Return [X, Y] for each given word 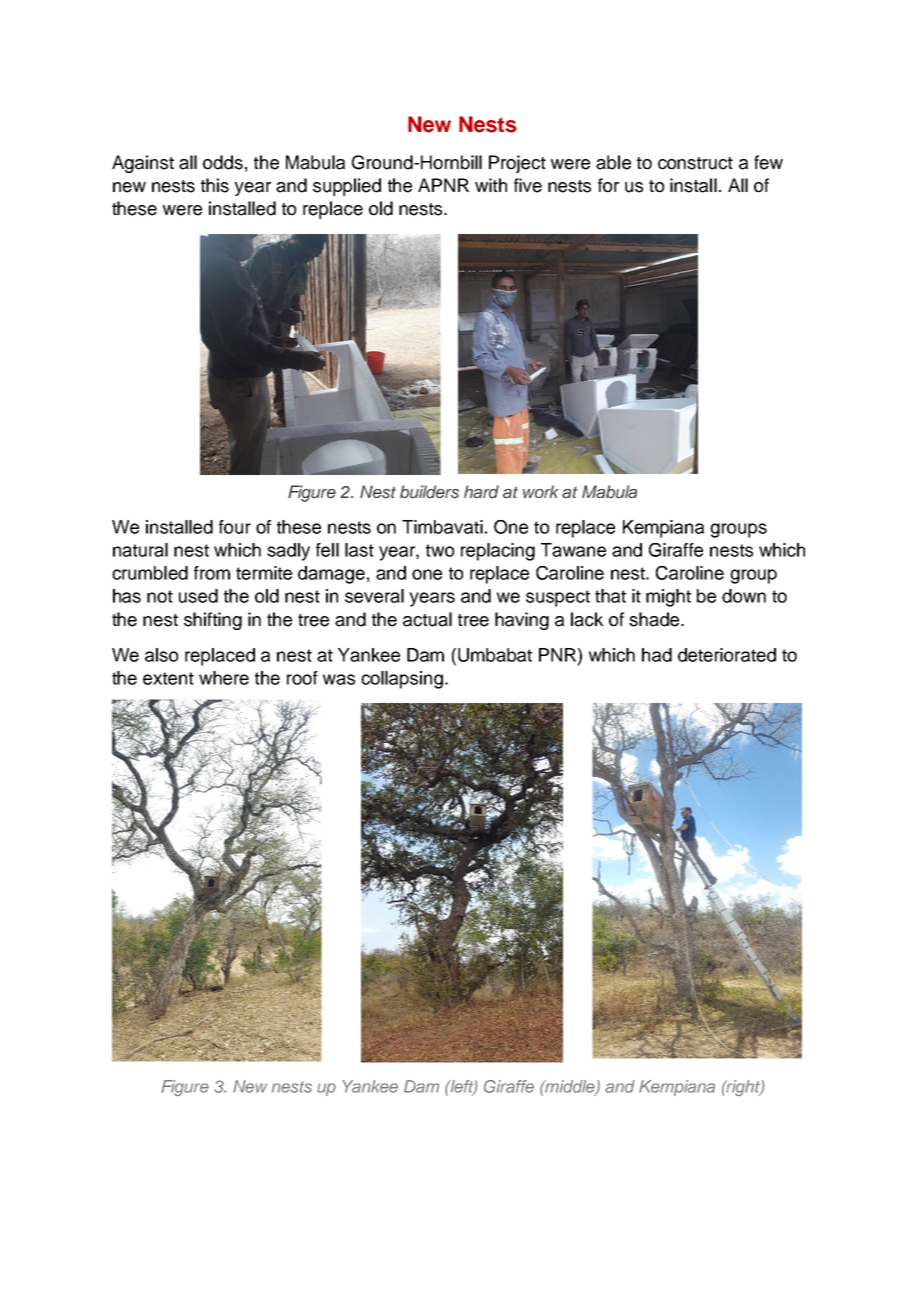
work [540, 491]
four [235, 527]
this [215, 185]
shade [655, 619]
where [224, 678]
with [491, 185]
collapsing [402, 680]
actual [427, 619]
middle [570, 1087]
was [339, 679]
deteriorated [727, 655]
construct [695, 163]
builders [429, 492]
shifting [213, 621]
